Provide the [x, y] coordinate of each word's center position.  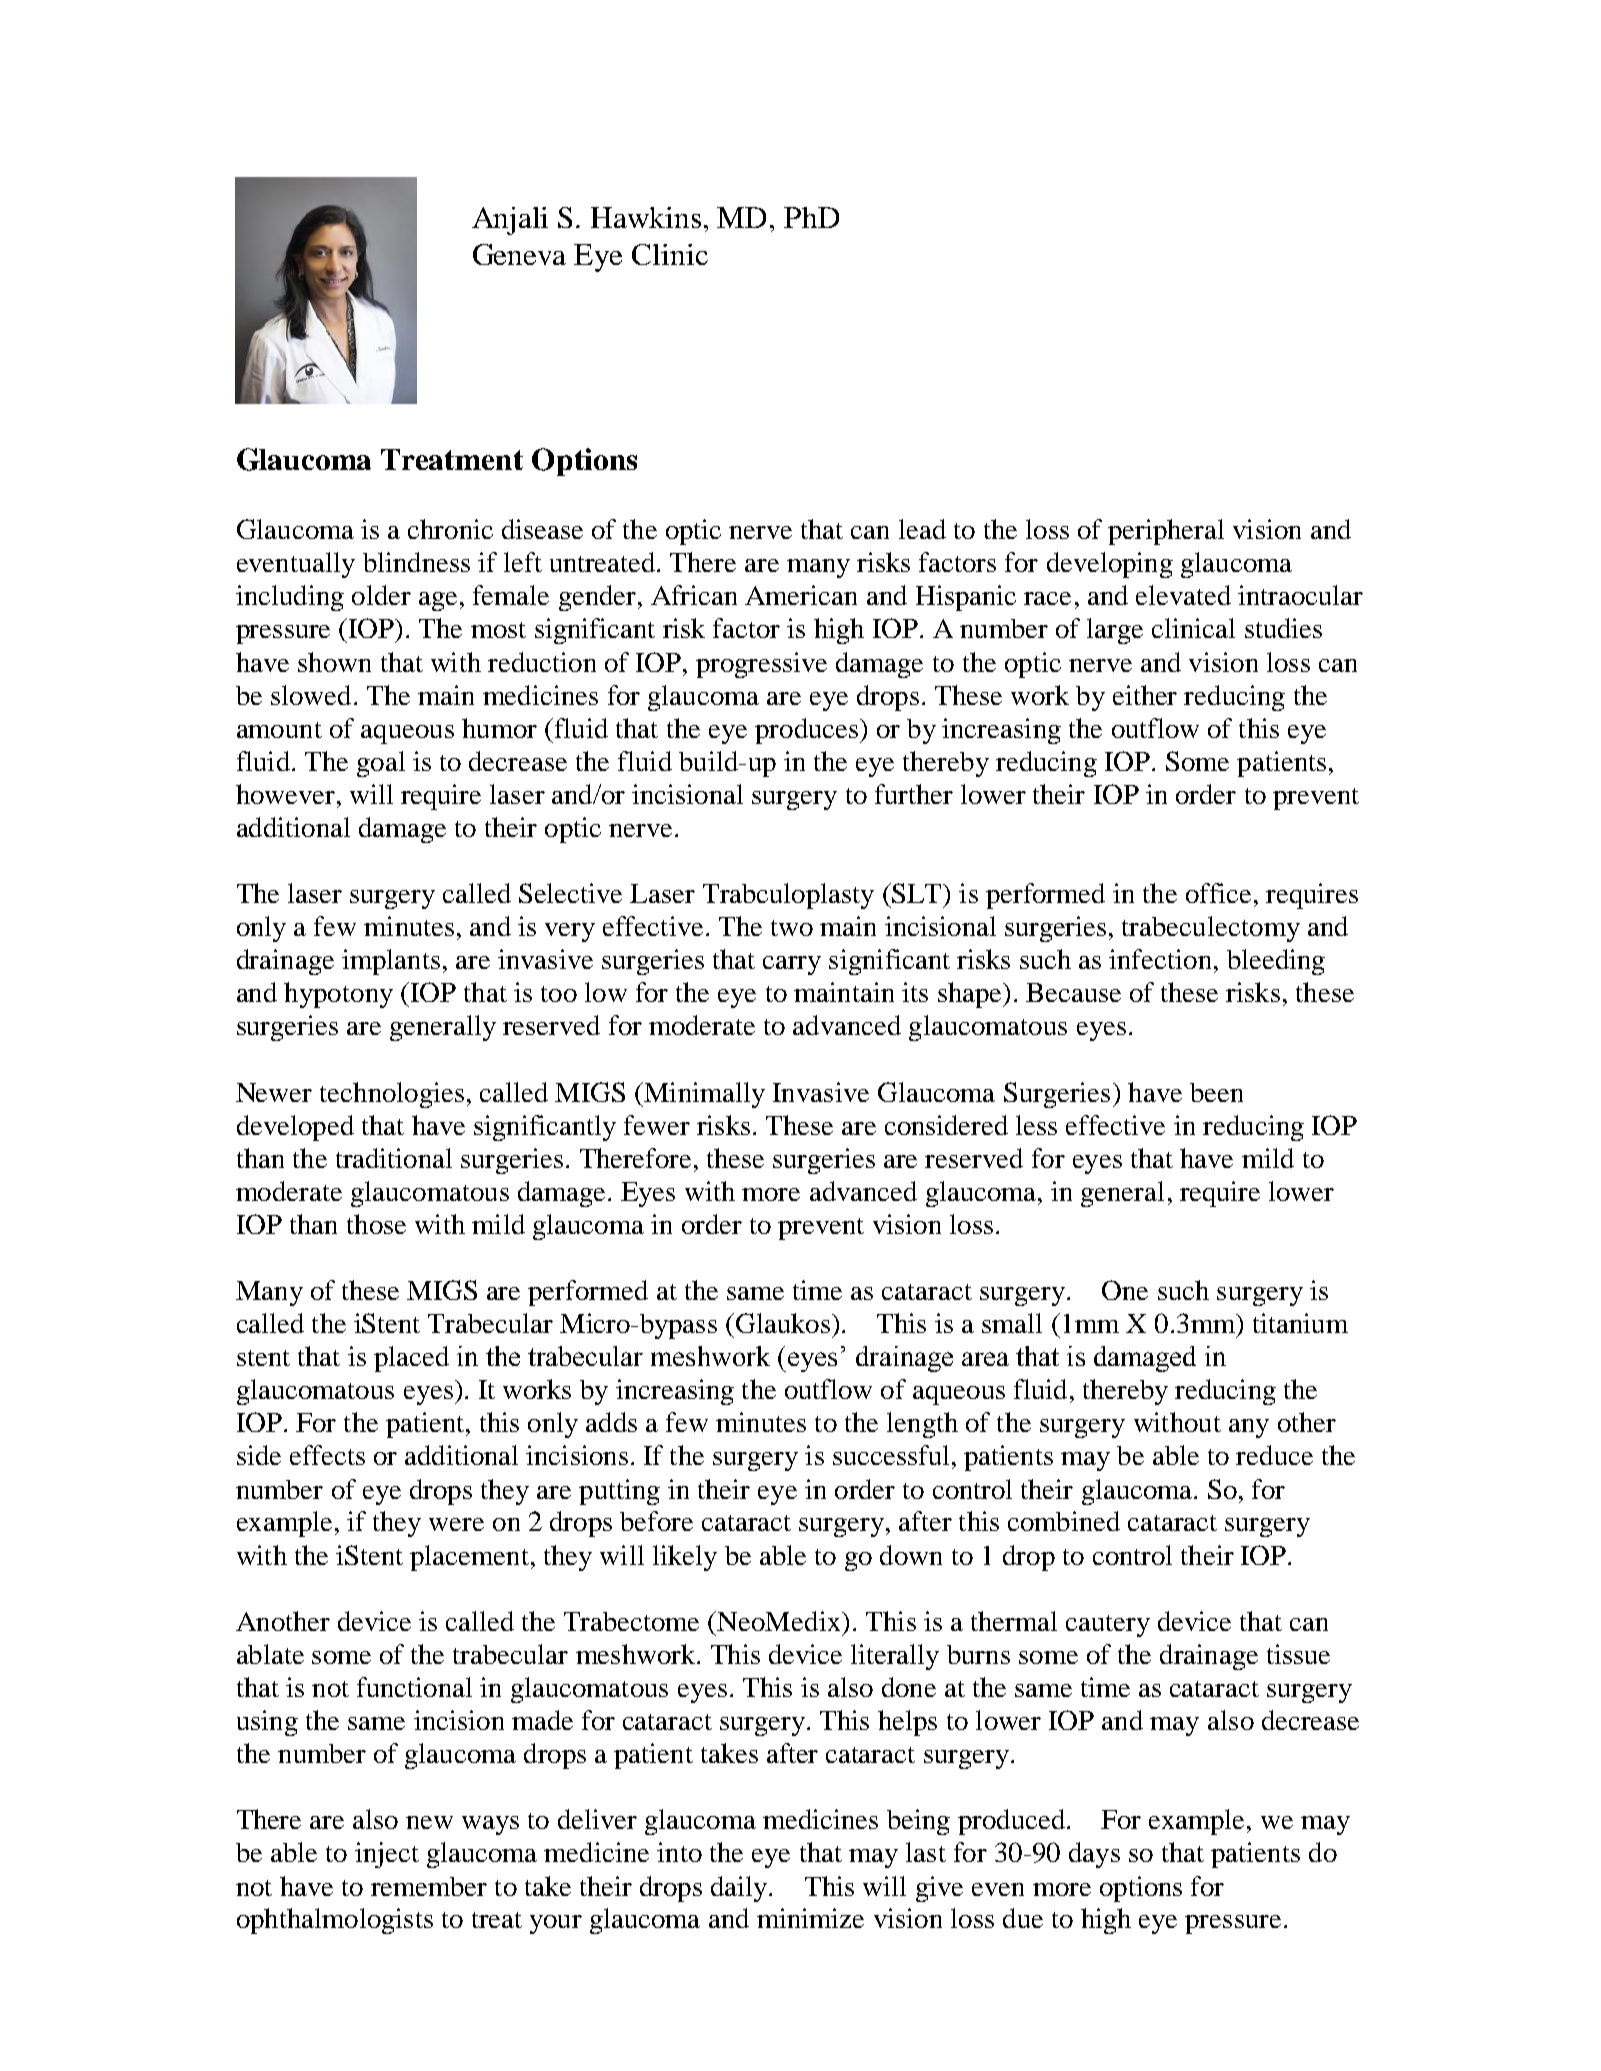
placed [411, 1359]
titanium [1300, 1323]
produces [806, 731]
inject [387, 1855]
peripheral [1166, 532]
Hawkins [646, 217]
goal [381, 764]
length [922, 1425]
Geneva [519, 254]
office [1218, 893]
